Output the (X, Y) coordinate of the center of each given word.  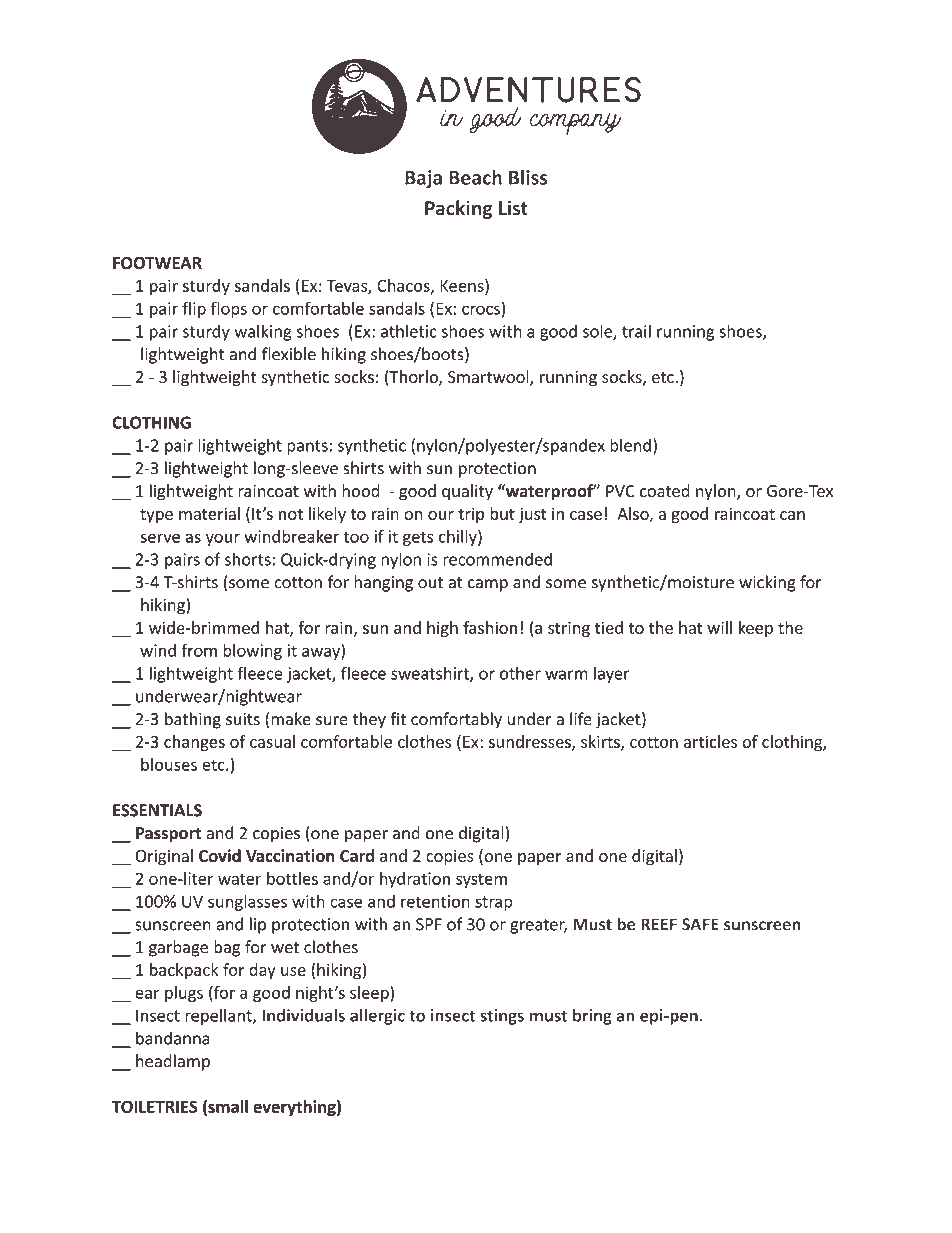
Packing (458, 209)
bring (592, 1017)
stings (502, 1017)
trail (636, 331)
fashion (490, 627)
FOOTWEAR (157, 263)
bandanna (173, 1038)
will (719, 627)
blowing (252, 652)
